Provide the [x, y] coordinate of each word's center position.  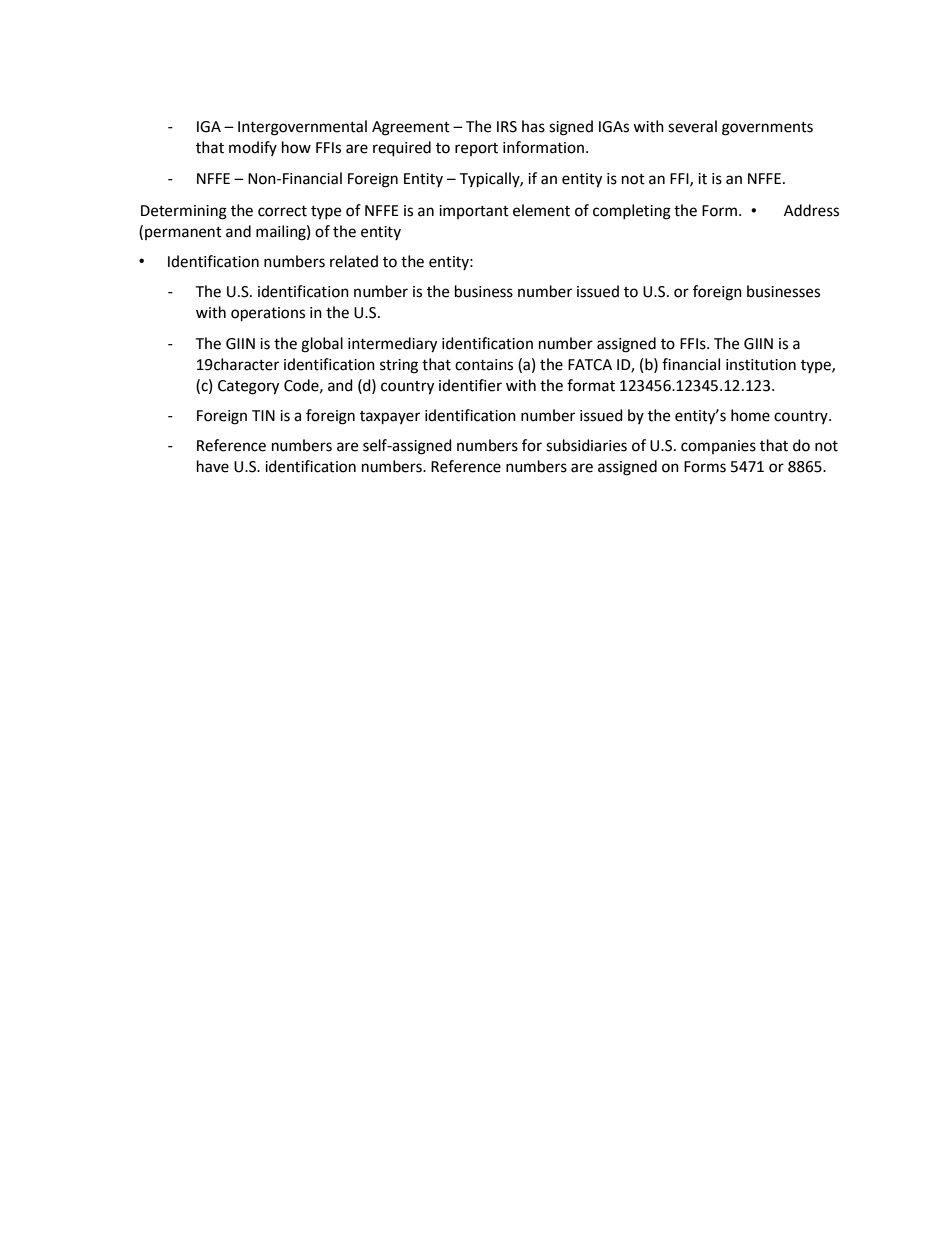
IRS [507, 127]
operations [268, 314]
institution [761, 365]
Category [248, 387]
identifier [470, 385]
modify [253, 148]
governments [767, 129]
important [474, 212]
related [354, 261]
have [213, 466]
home [750, 415]
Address [811, 210]
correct [282, 211]
